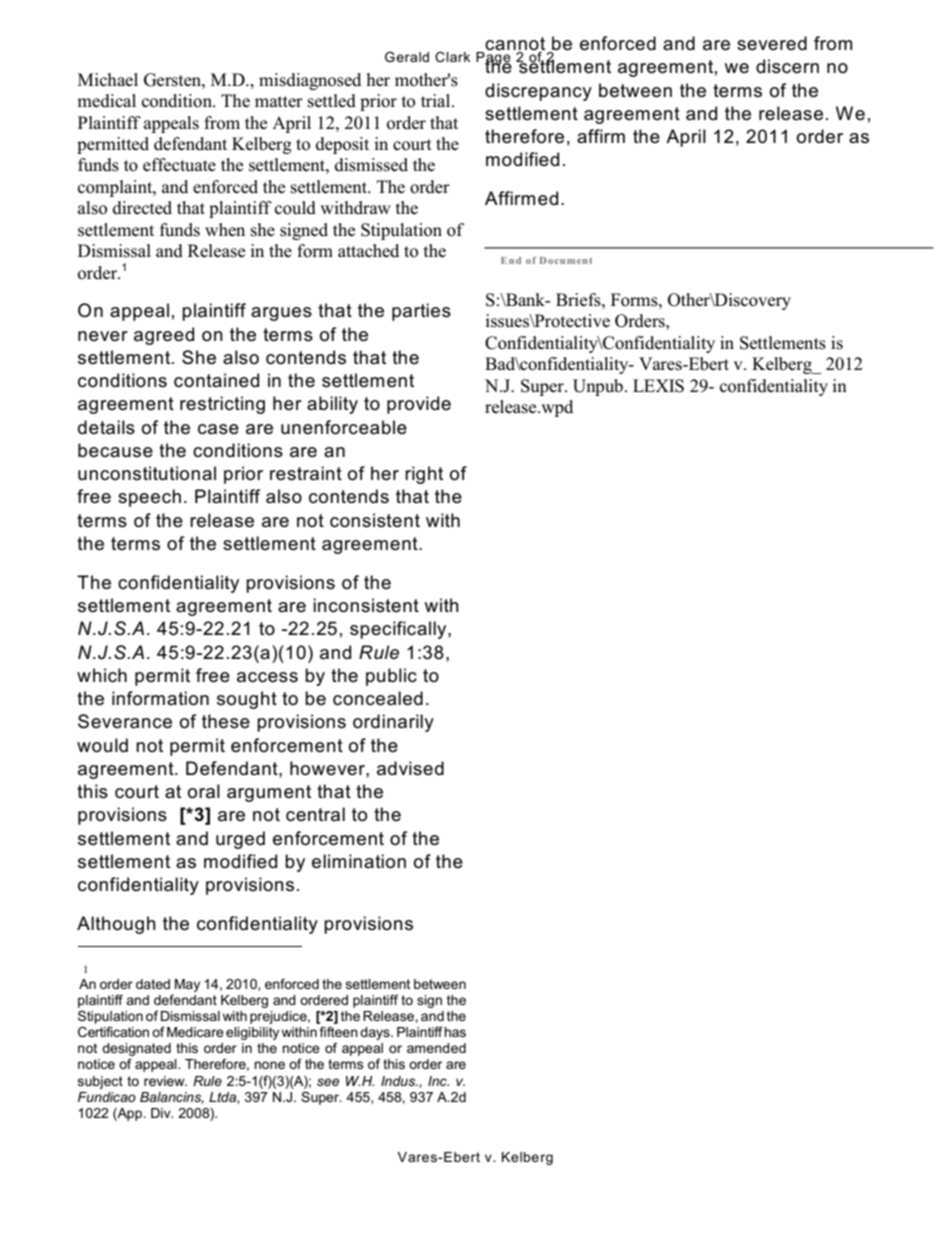 The width and height of the screenshot is (952, 1233). Describe the element at coordinates (393, 723) in the screenshot. I see `ordinarily` at that location.
